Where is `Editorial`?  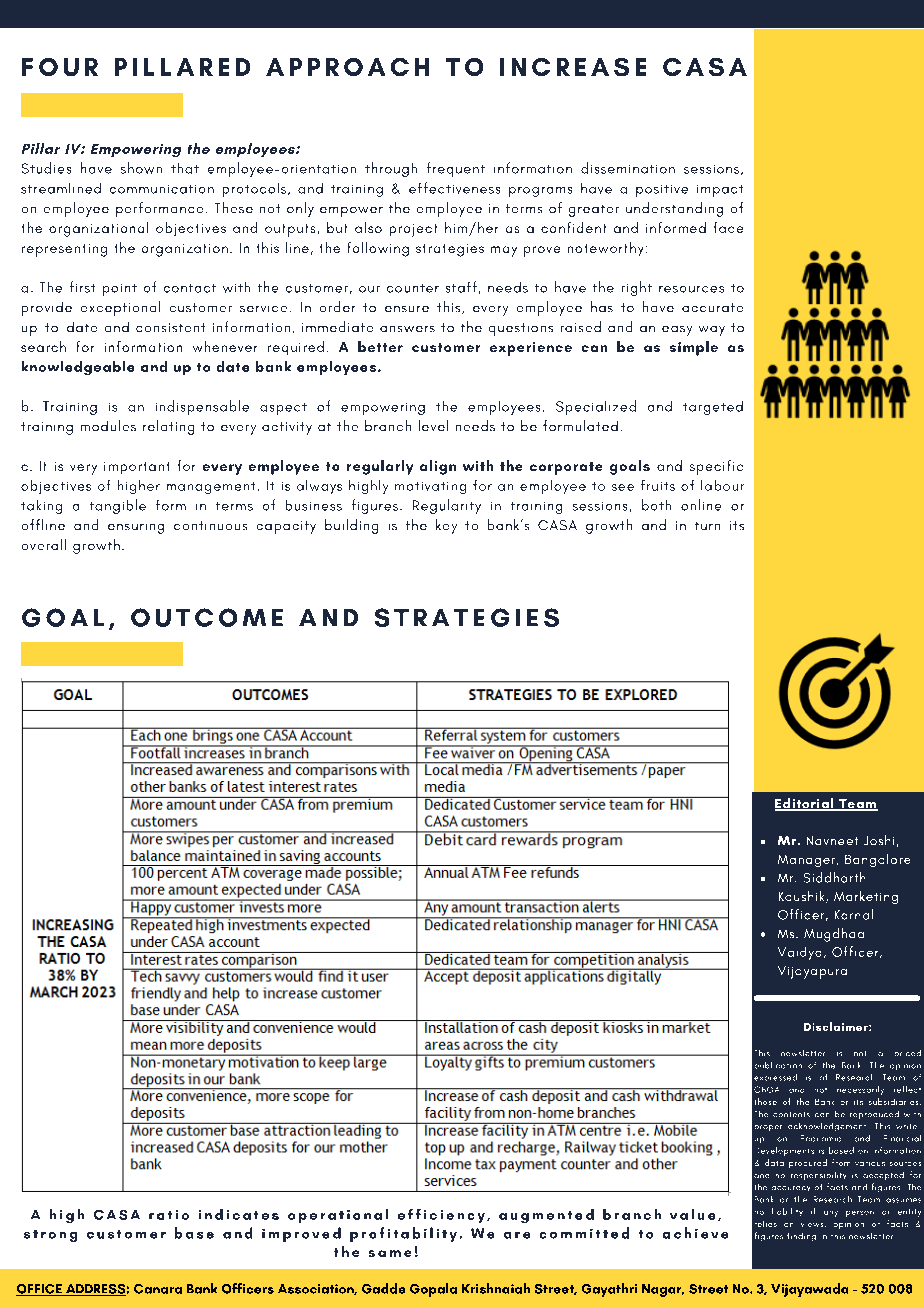 Editorial is located at coordinates (805, 804).
